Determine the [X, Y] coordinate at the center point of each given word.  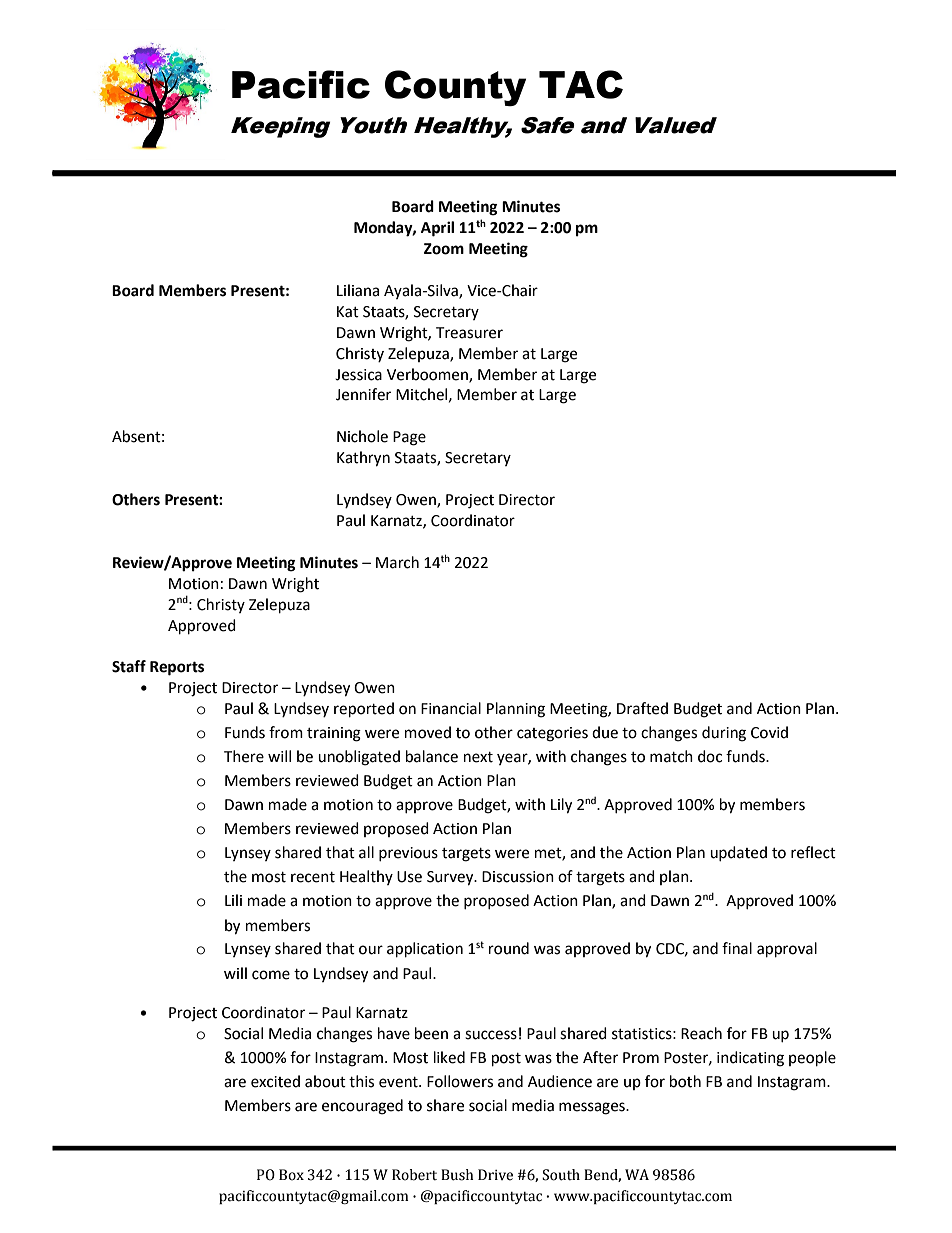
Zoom [444, 249]
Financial [451, 708]
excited [275, 1081]
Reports [177, 668]
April [437, 229]
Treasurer [469, 333]
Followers [460, 1081]
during [724, 734]
